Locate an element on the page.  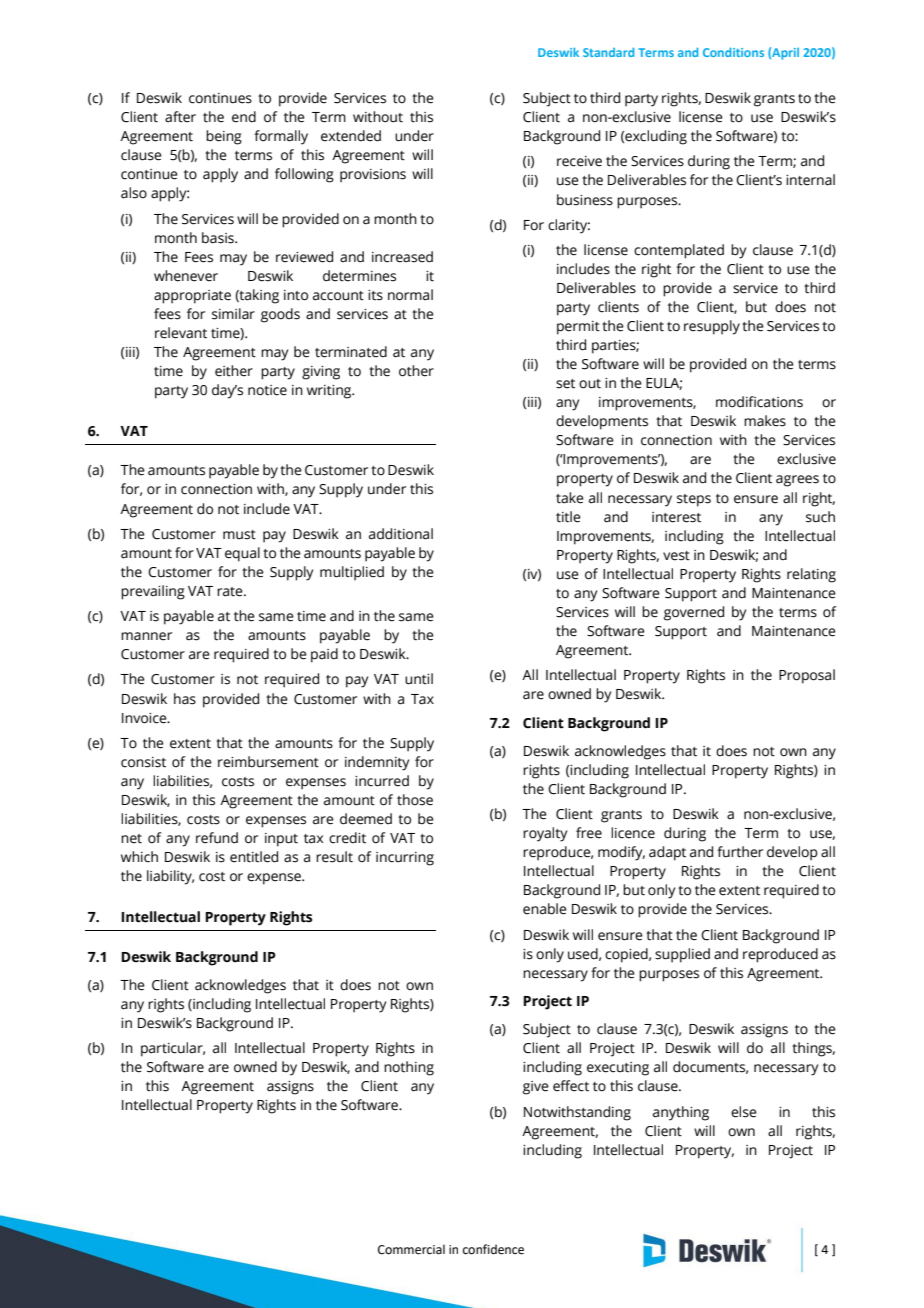
normal is located at coordinates (410, 295).
